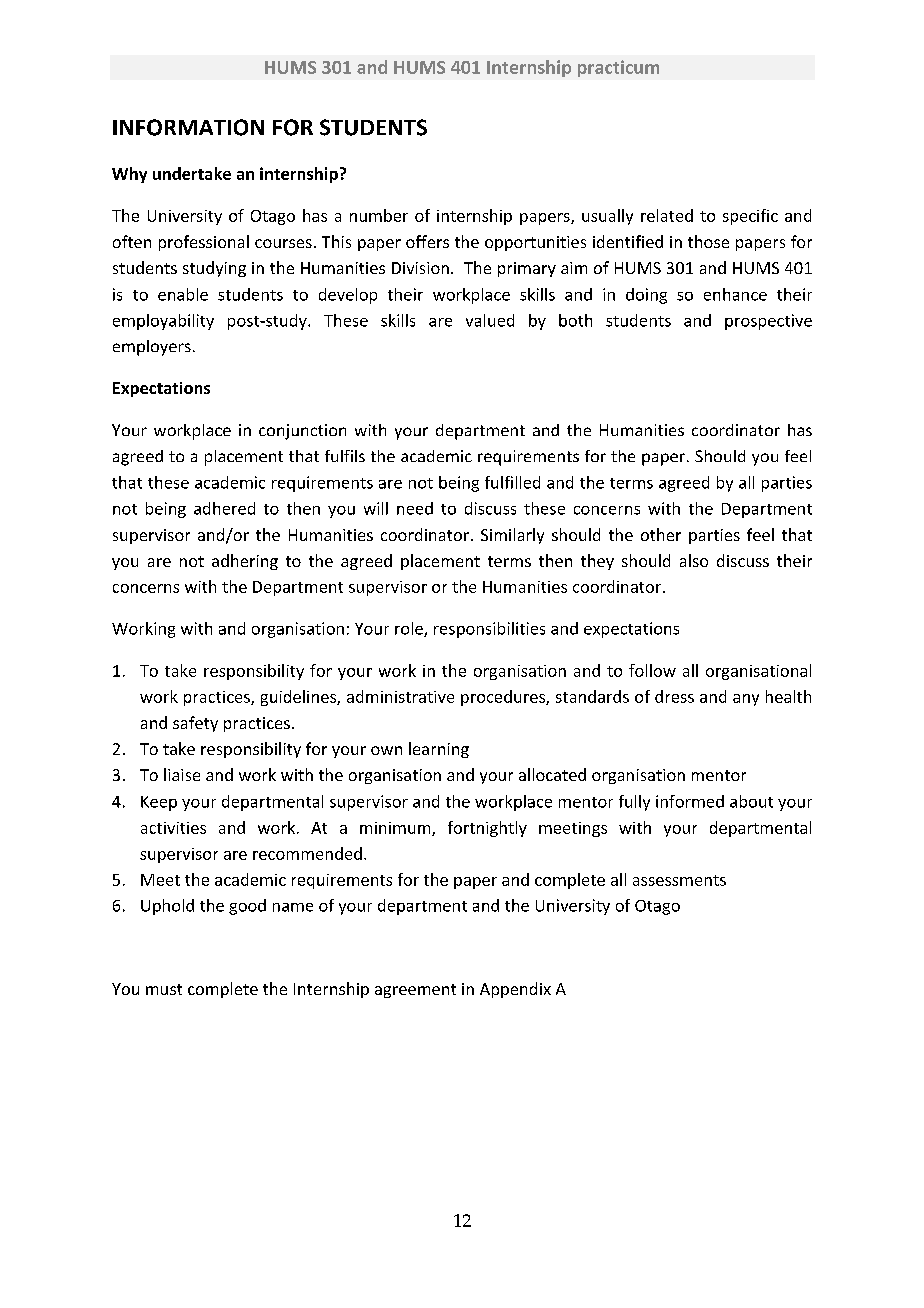 The width and height of the screenshot is (924, 1308). Describe the element at coordinates (667, 215) in the screenshot. I see `related` at that location.
